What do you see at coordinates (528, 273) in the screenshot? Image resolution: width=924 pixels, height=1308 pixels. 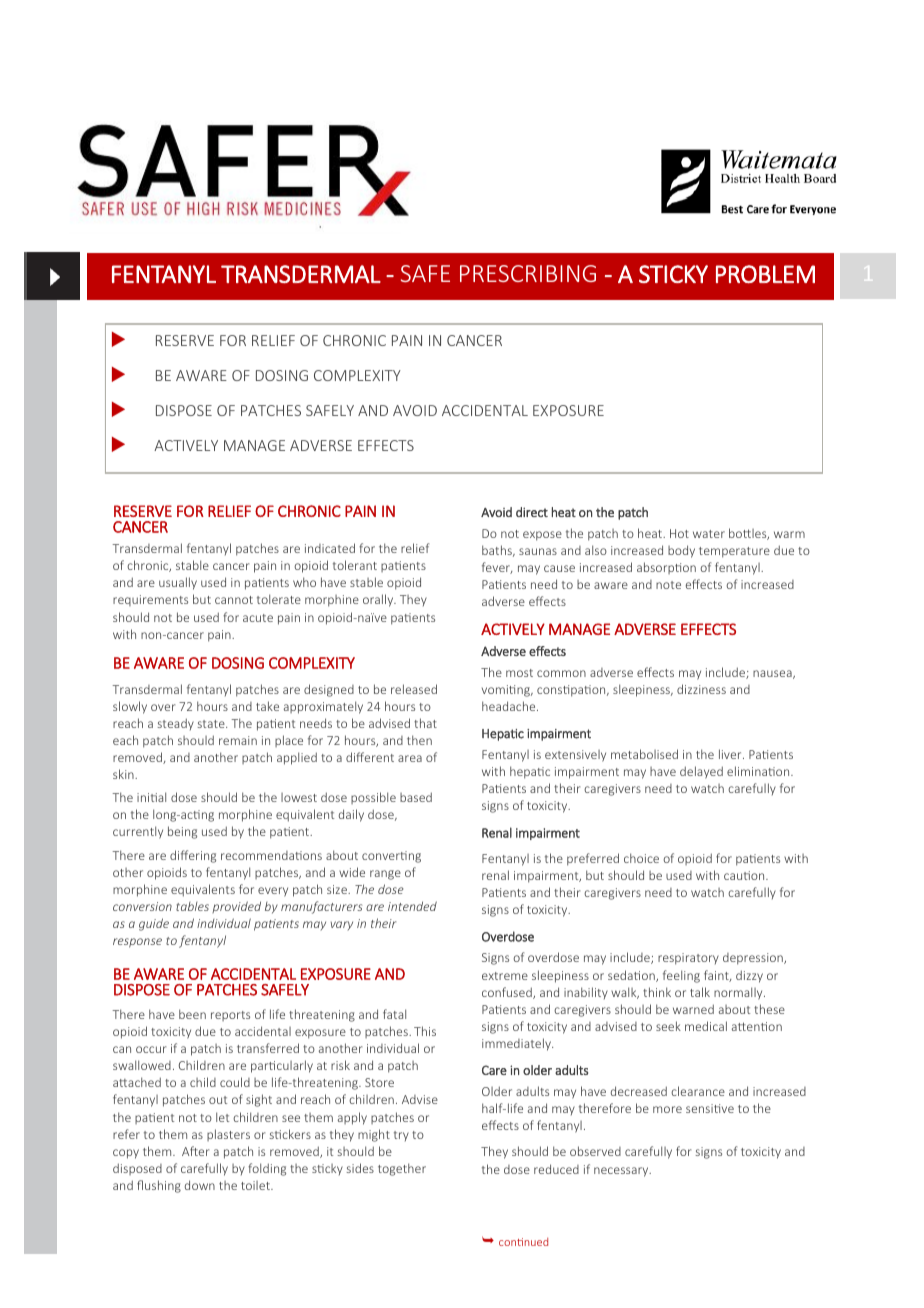 I see `PRESCRIBING` at bounding box center [528, 273].
